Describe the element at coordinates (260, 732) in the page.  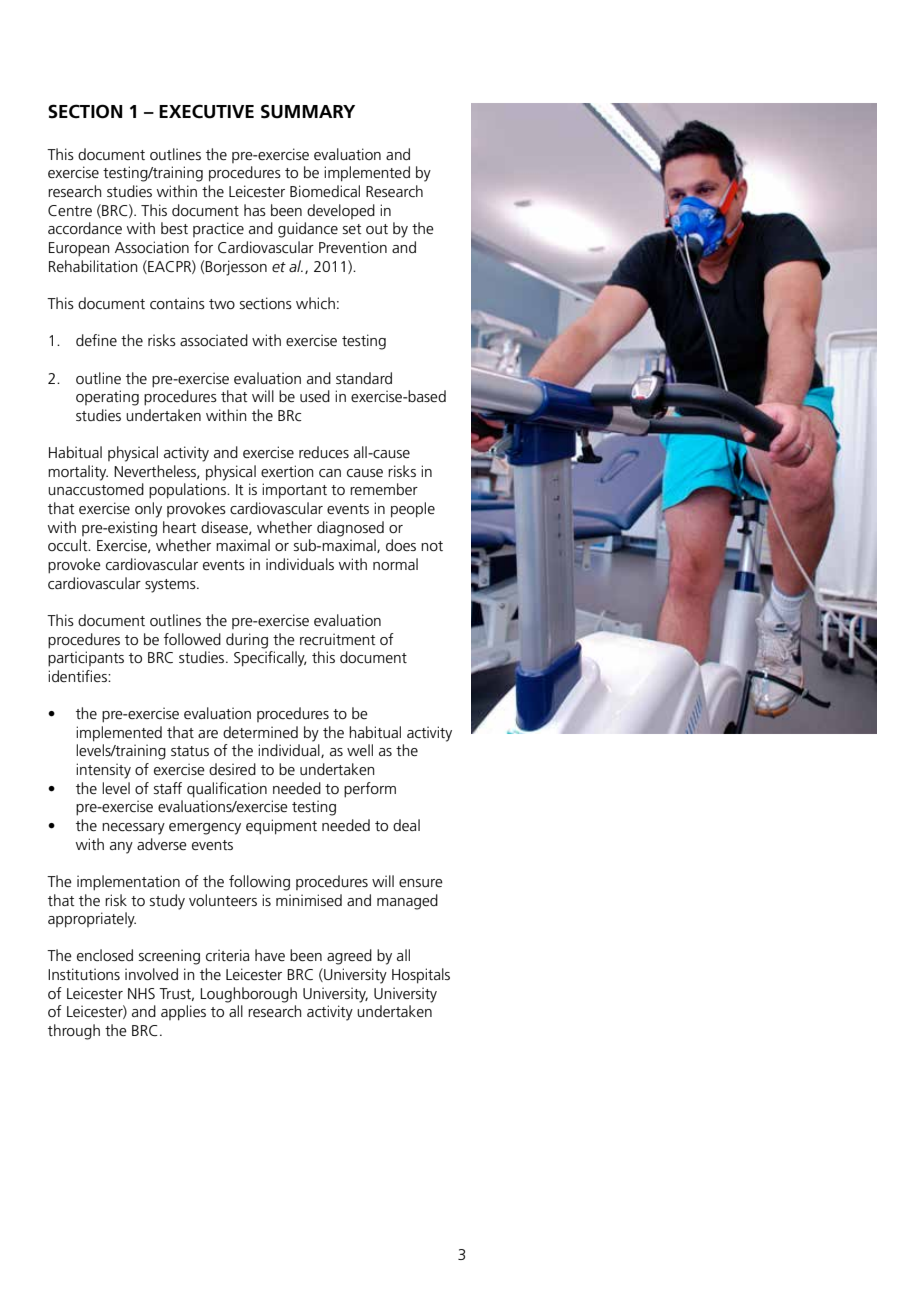
I see `determined` at that location.
